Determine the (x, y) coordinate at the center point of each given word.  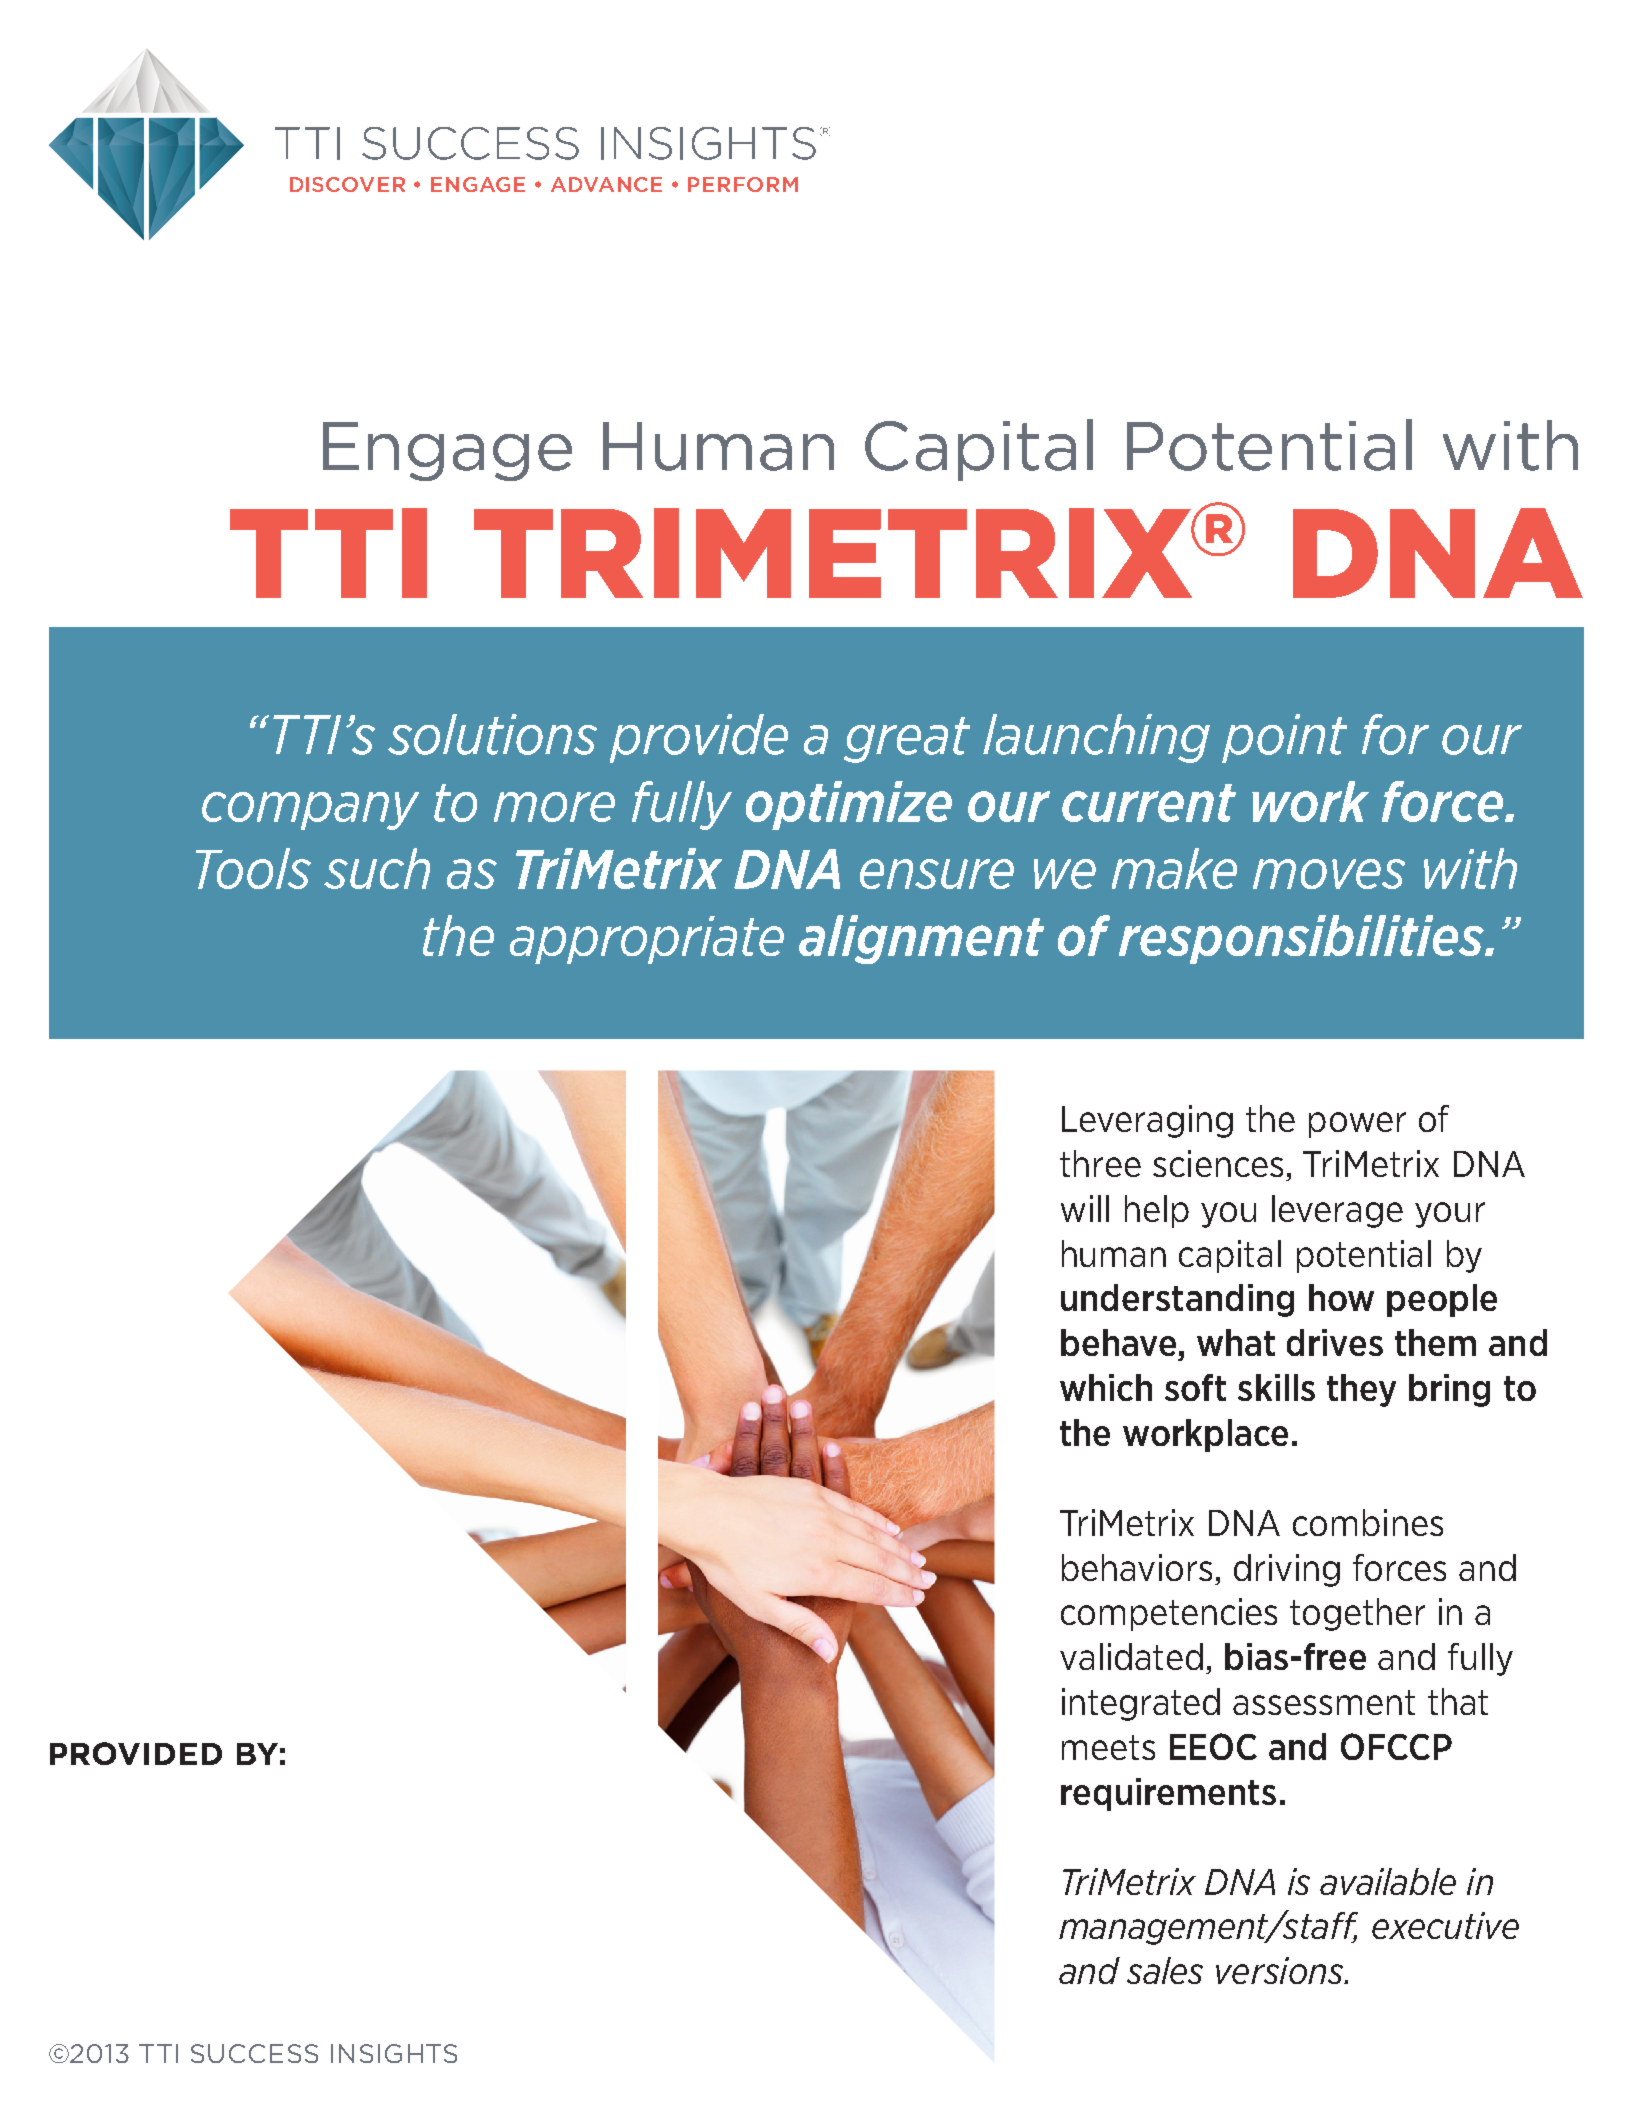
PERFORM (743, 184)
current (1149, 803)
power (1357, 1125)
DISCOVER (347, 184)
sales (1165, 1970)
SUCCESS (254, 2053)
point (1284, 738)
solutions (492, 734)
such (377, 868)
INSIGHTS (394, 2053)
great (907, 740)
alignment (921, 939)
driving (1287, 1570)
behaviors (1137, 1567)
